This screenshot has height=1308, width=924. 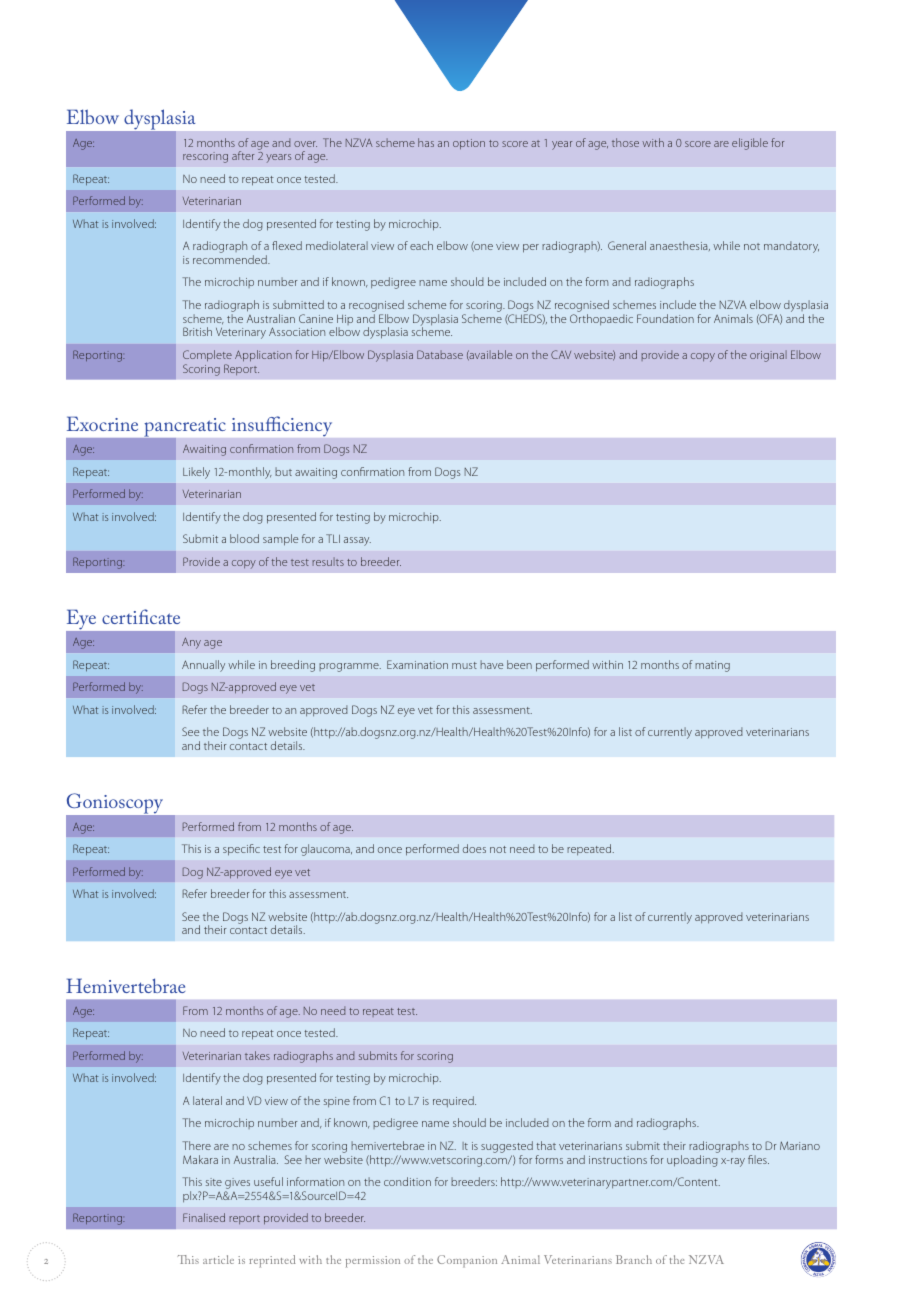 What do you see at coordinates (357, 541) in the screenshot?
I see `assay` at bounding box center [357, 541].
